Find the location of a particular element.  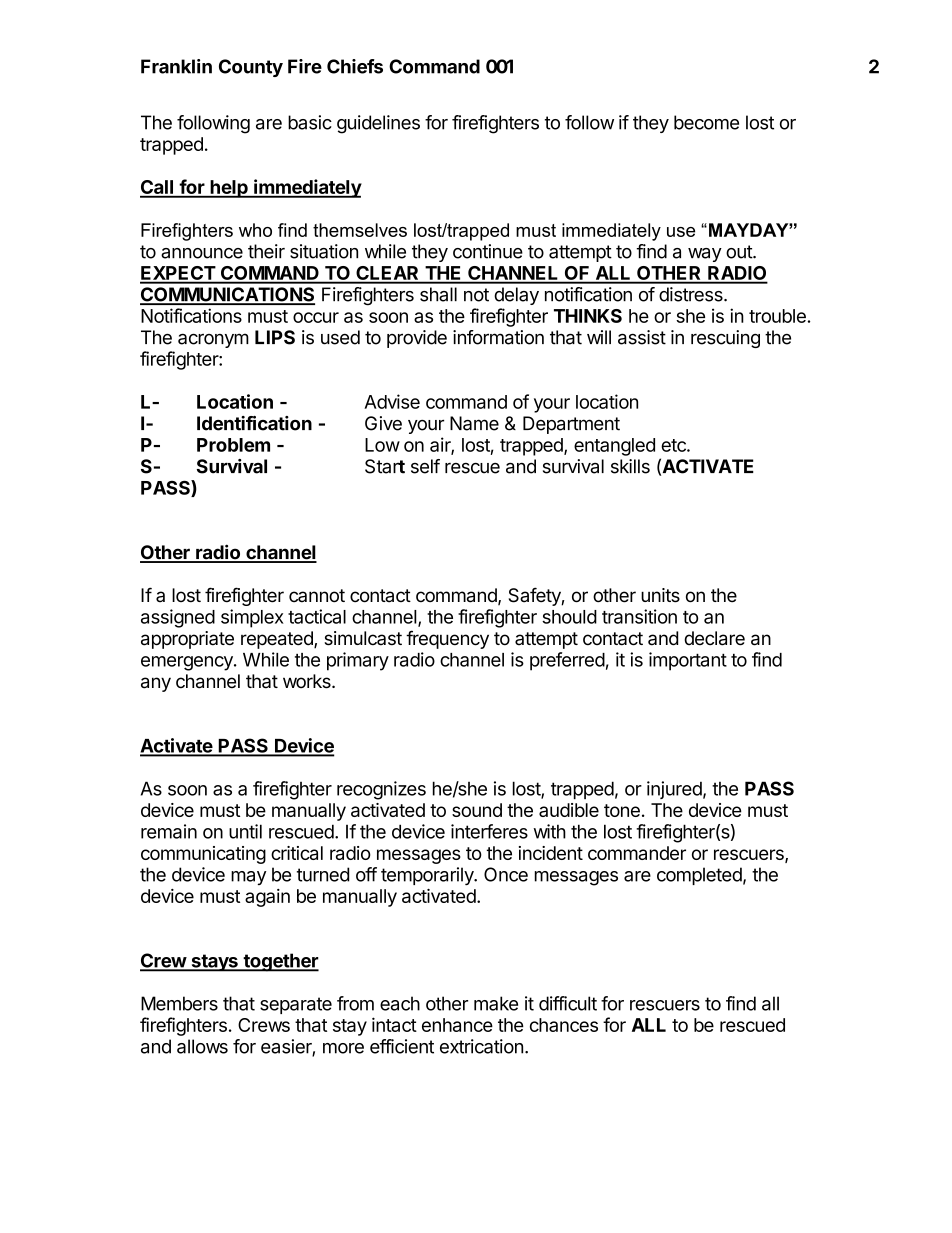

rescuing is located at coordinates (725, 339).
